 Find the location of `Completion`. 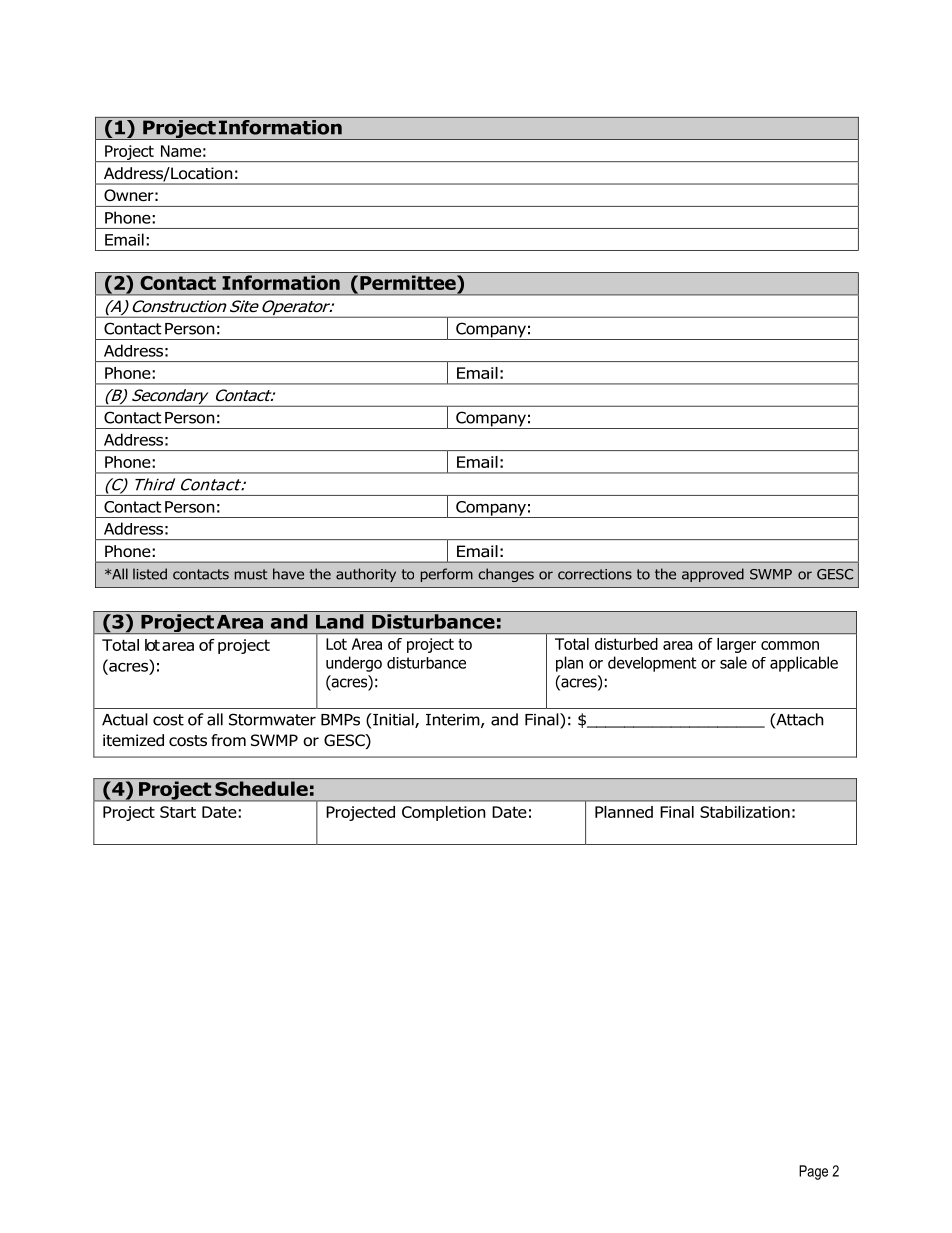

Completion is located at coordinates (444, 813).
